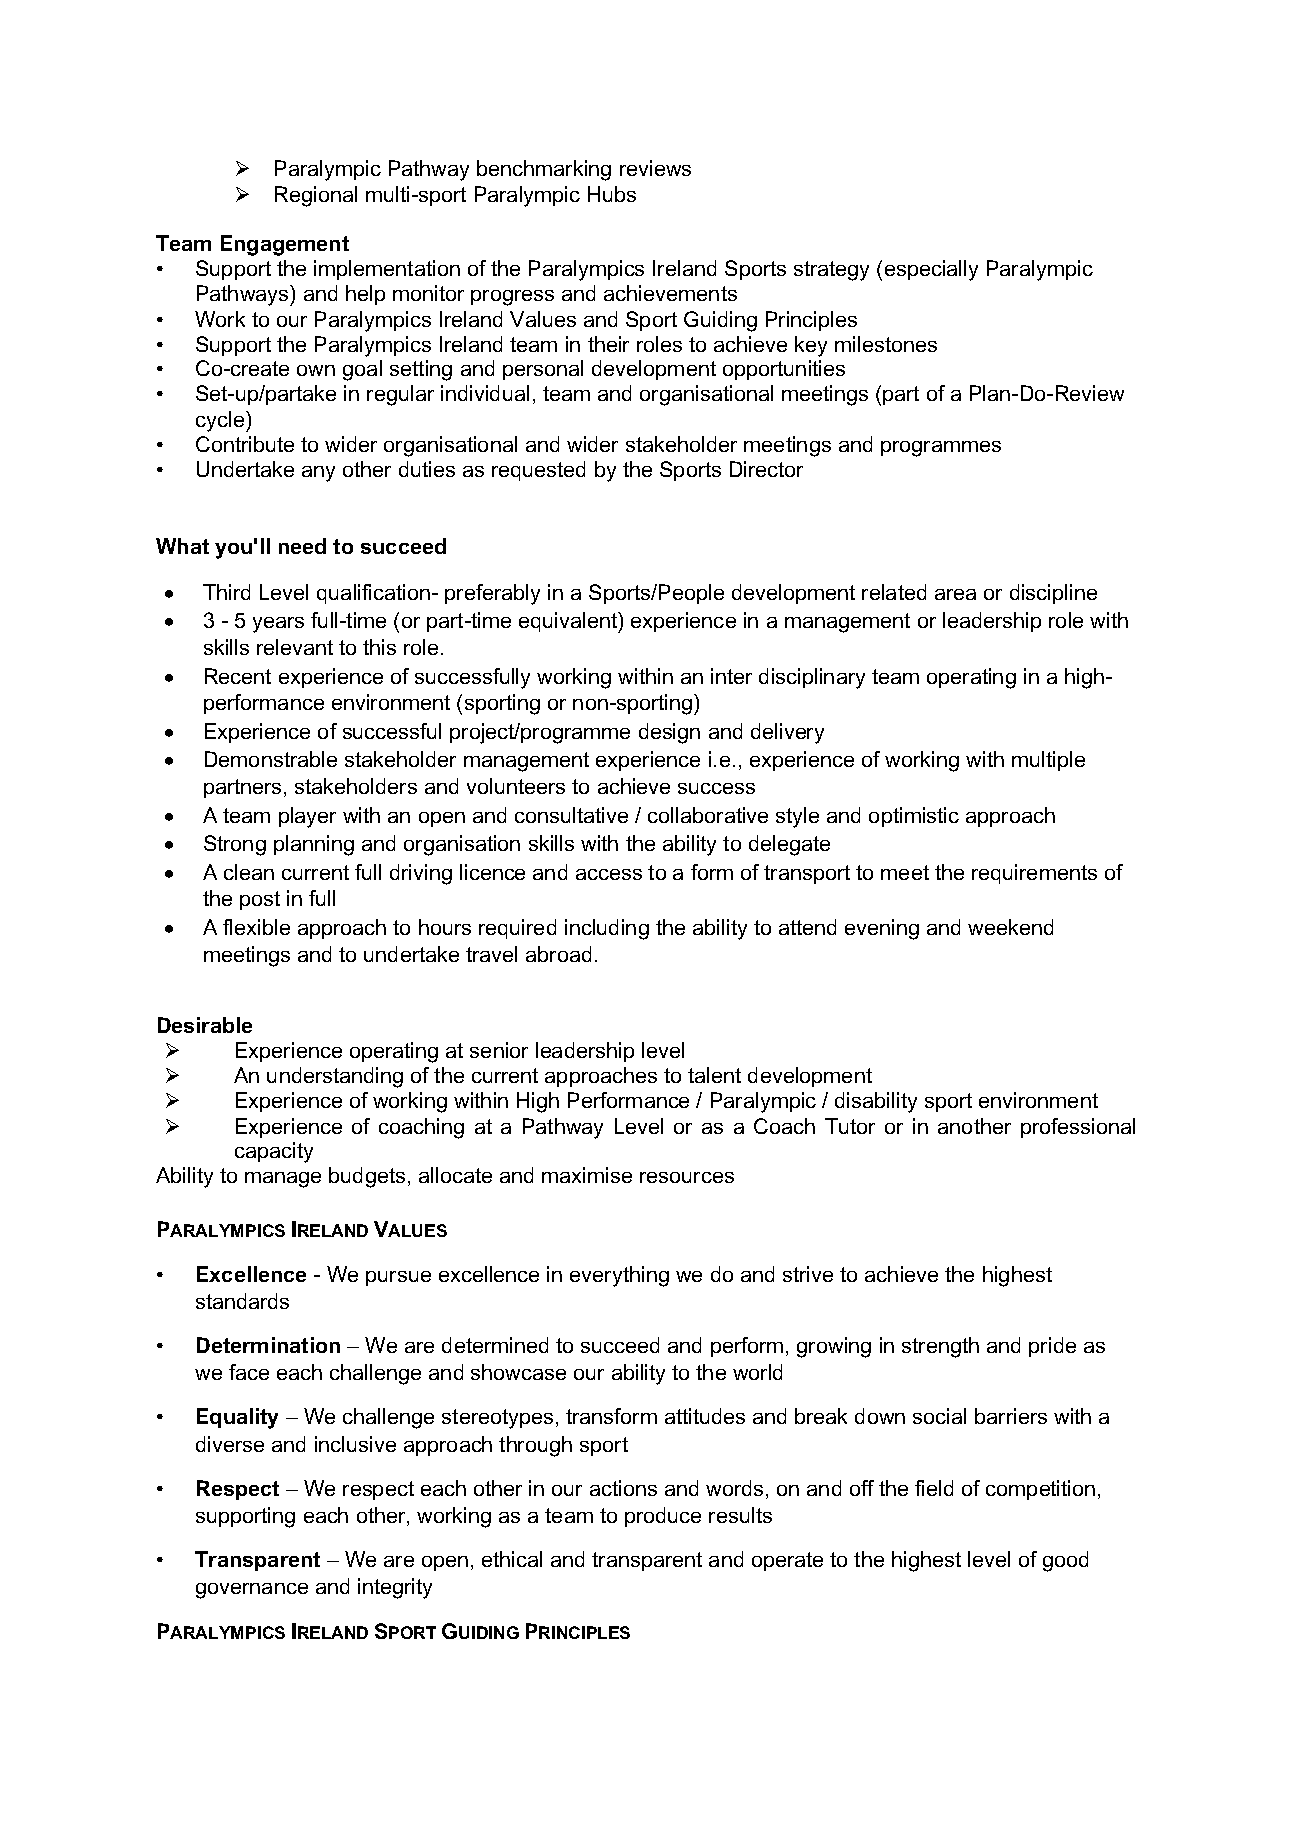  Describe the element at coordinates (612, 194) in the screenshot. I see `Hubs` at that location.
